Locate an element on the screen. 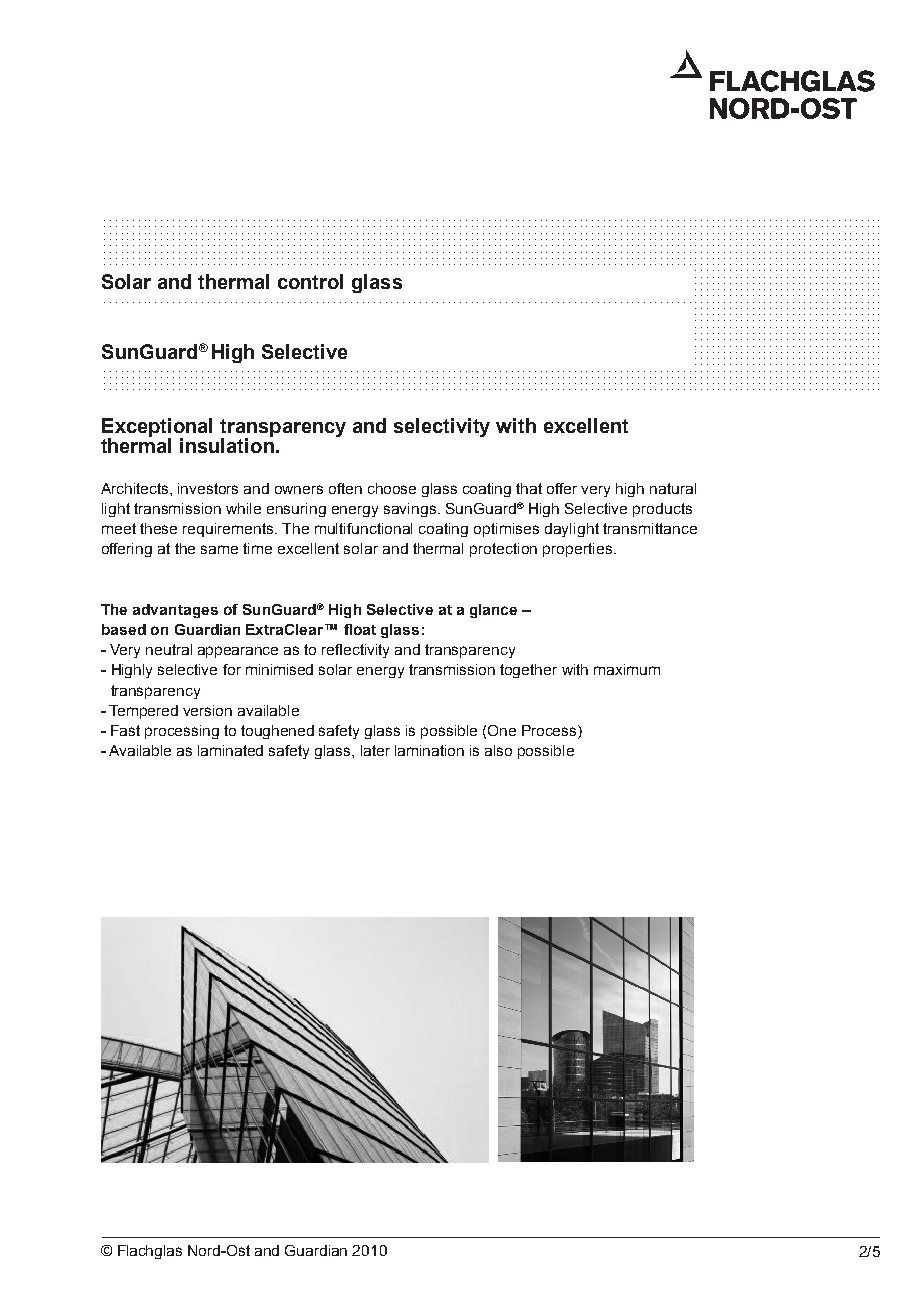 The width and height of the screenshot is (924, 1308). choose is located at coordinates (392, 488).
